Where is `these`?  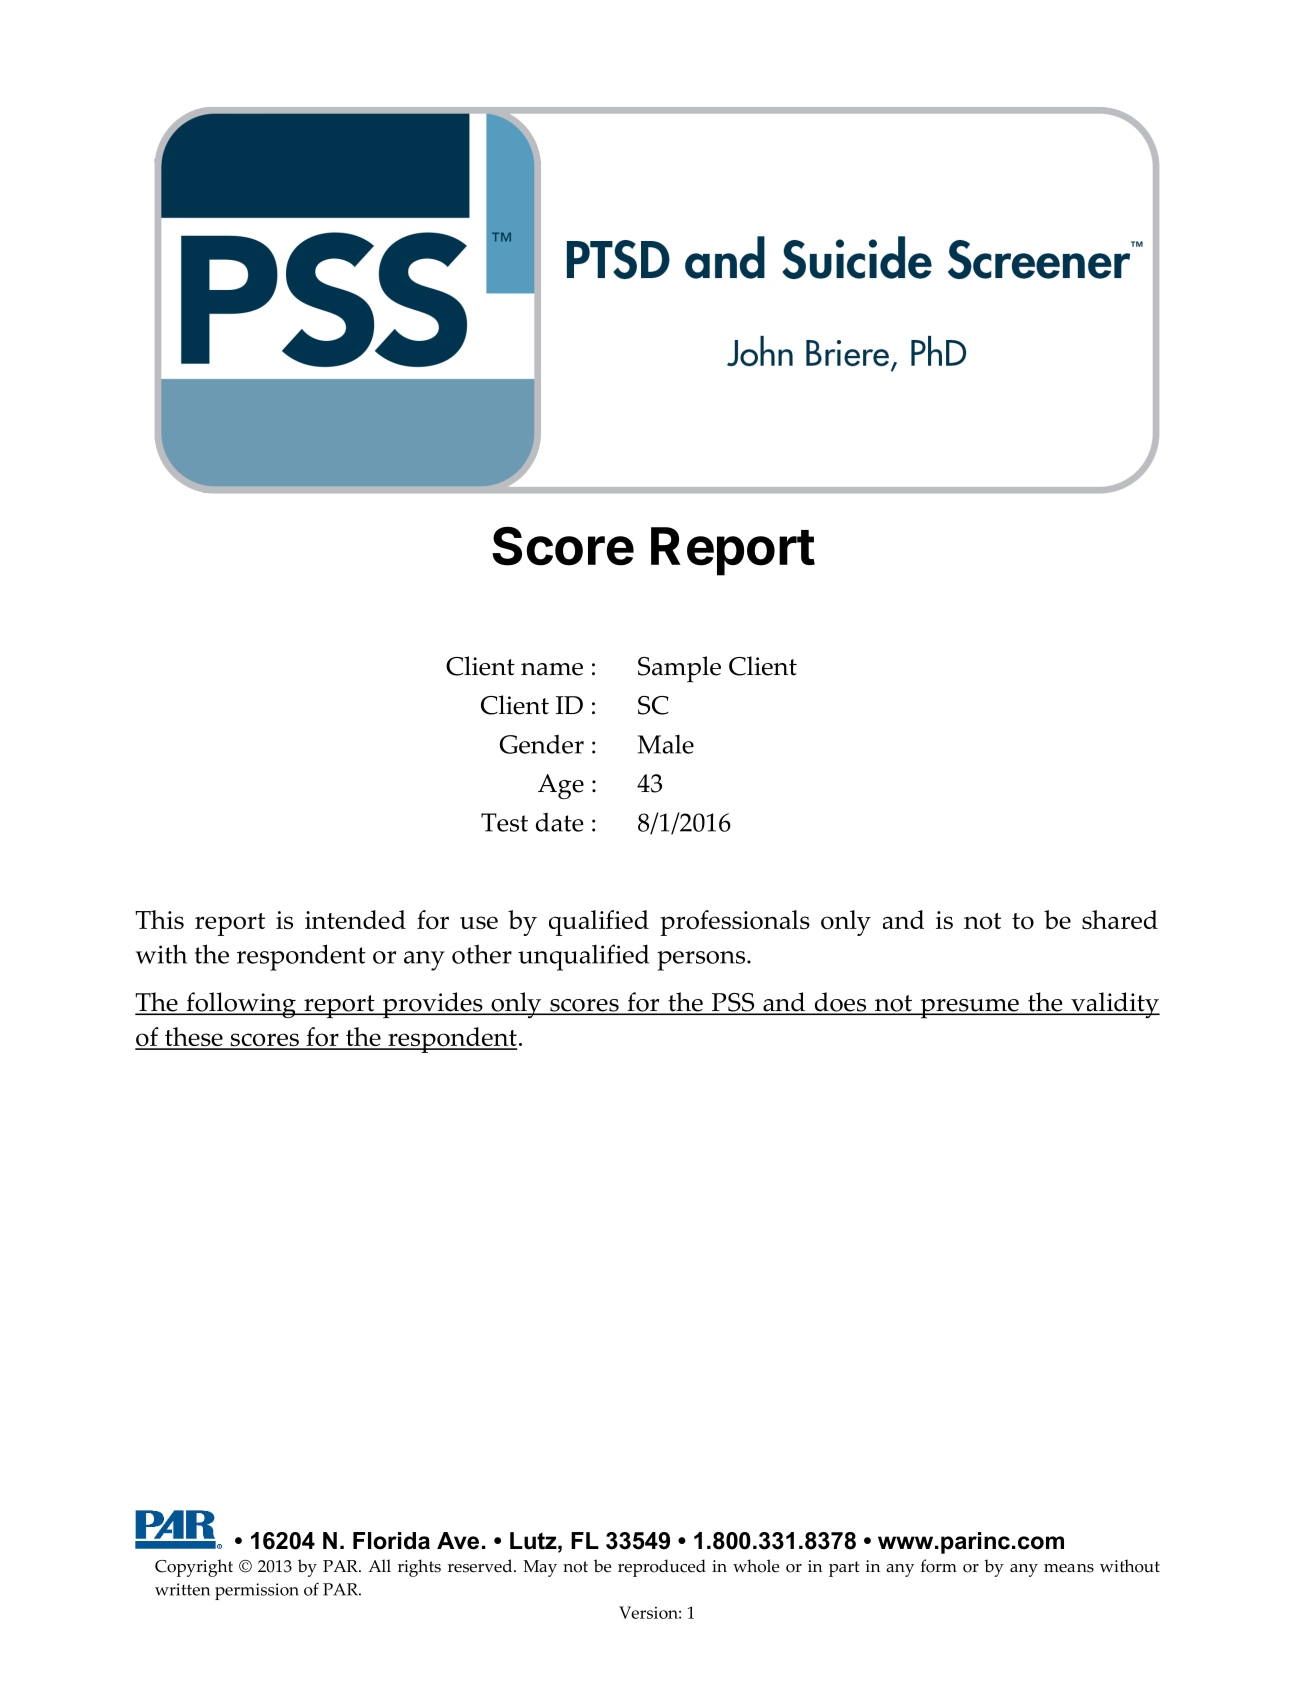
these is located at coordinates (194, 1038).
